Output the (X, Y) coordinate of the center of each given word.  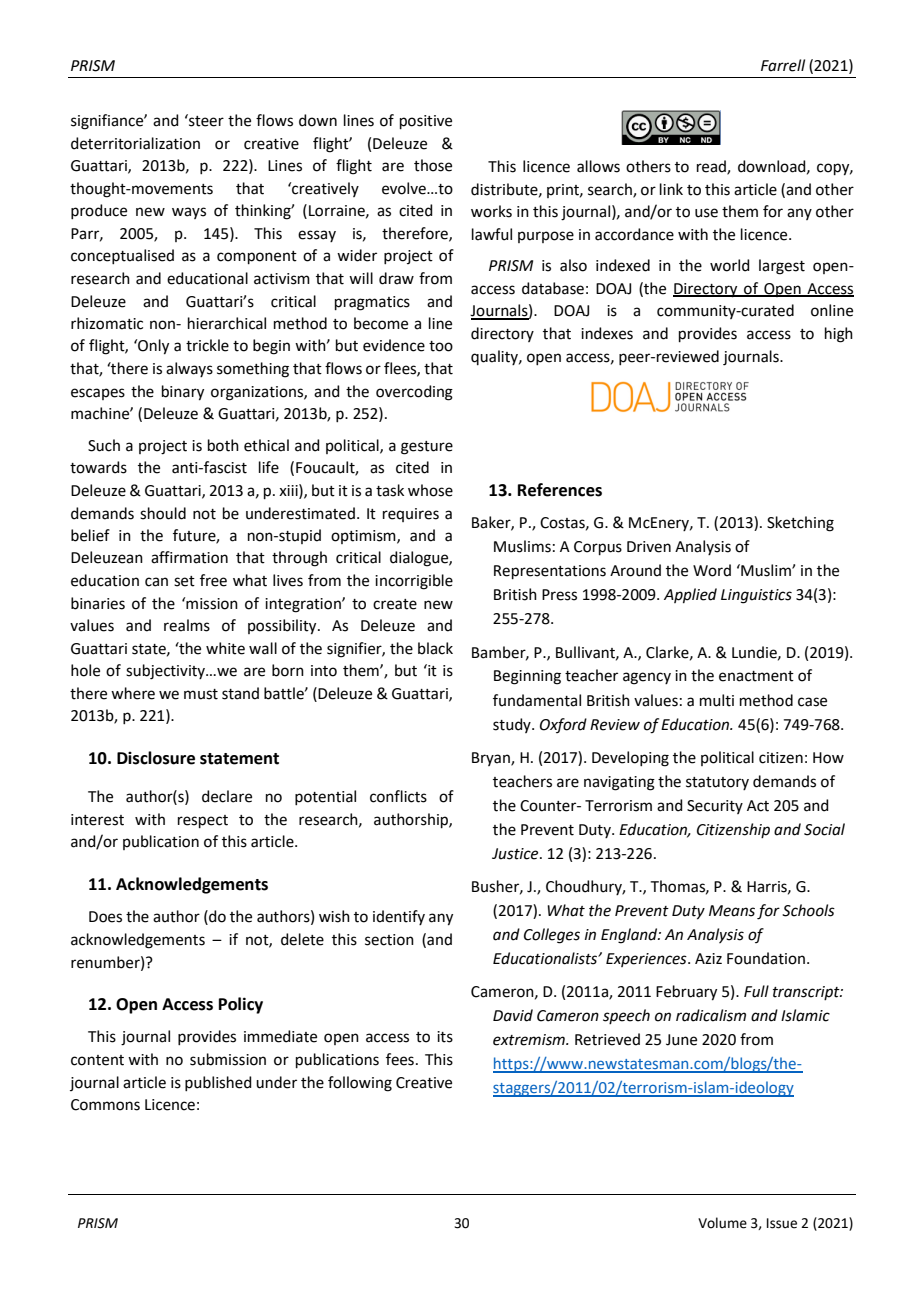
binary (183, 393)
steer (205, 120)
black (435, 648)
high (839, 335)
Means (732, 911)
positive (426, 122)
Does (105, 917)
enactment (756, 676)
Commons (105, 1105)
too (441, 346)
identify (399, 917)
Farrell (783, 65)
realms (187, 625)
